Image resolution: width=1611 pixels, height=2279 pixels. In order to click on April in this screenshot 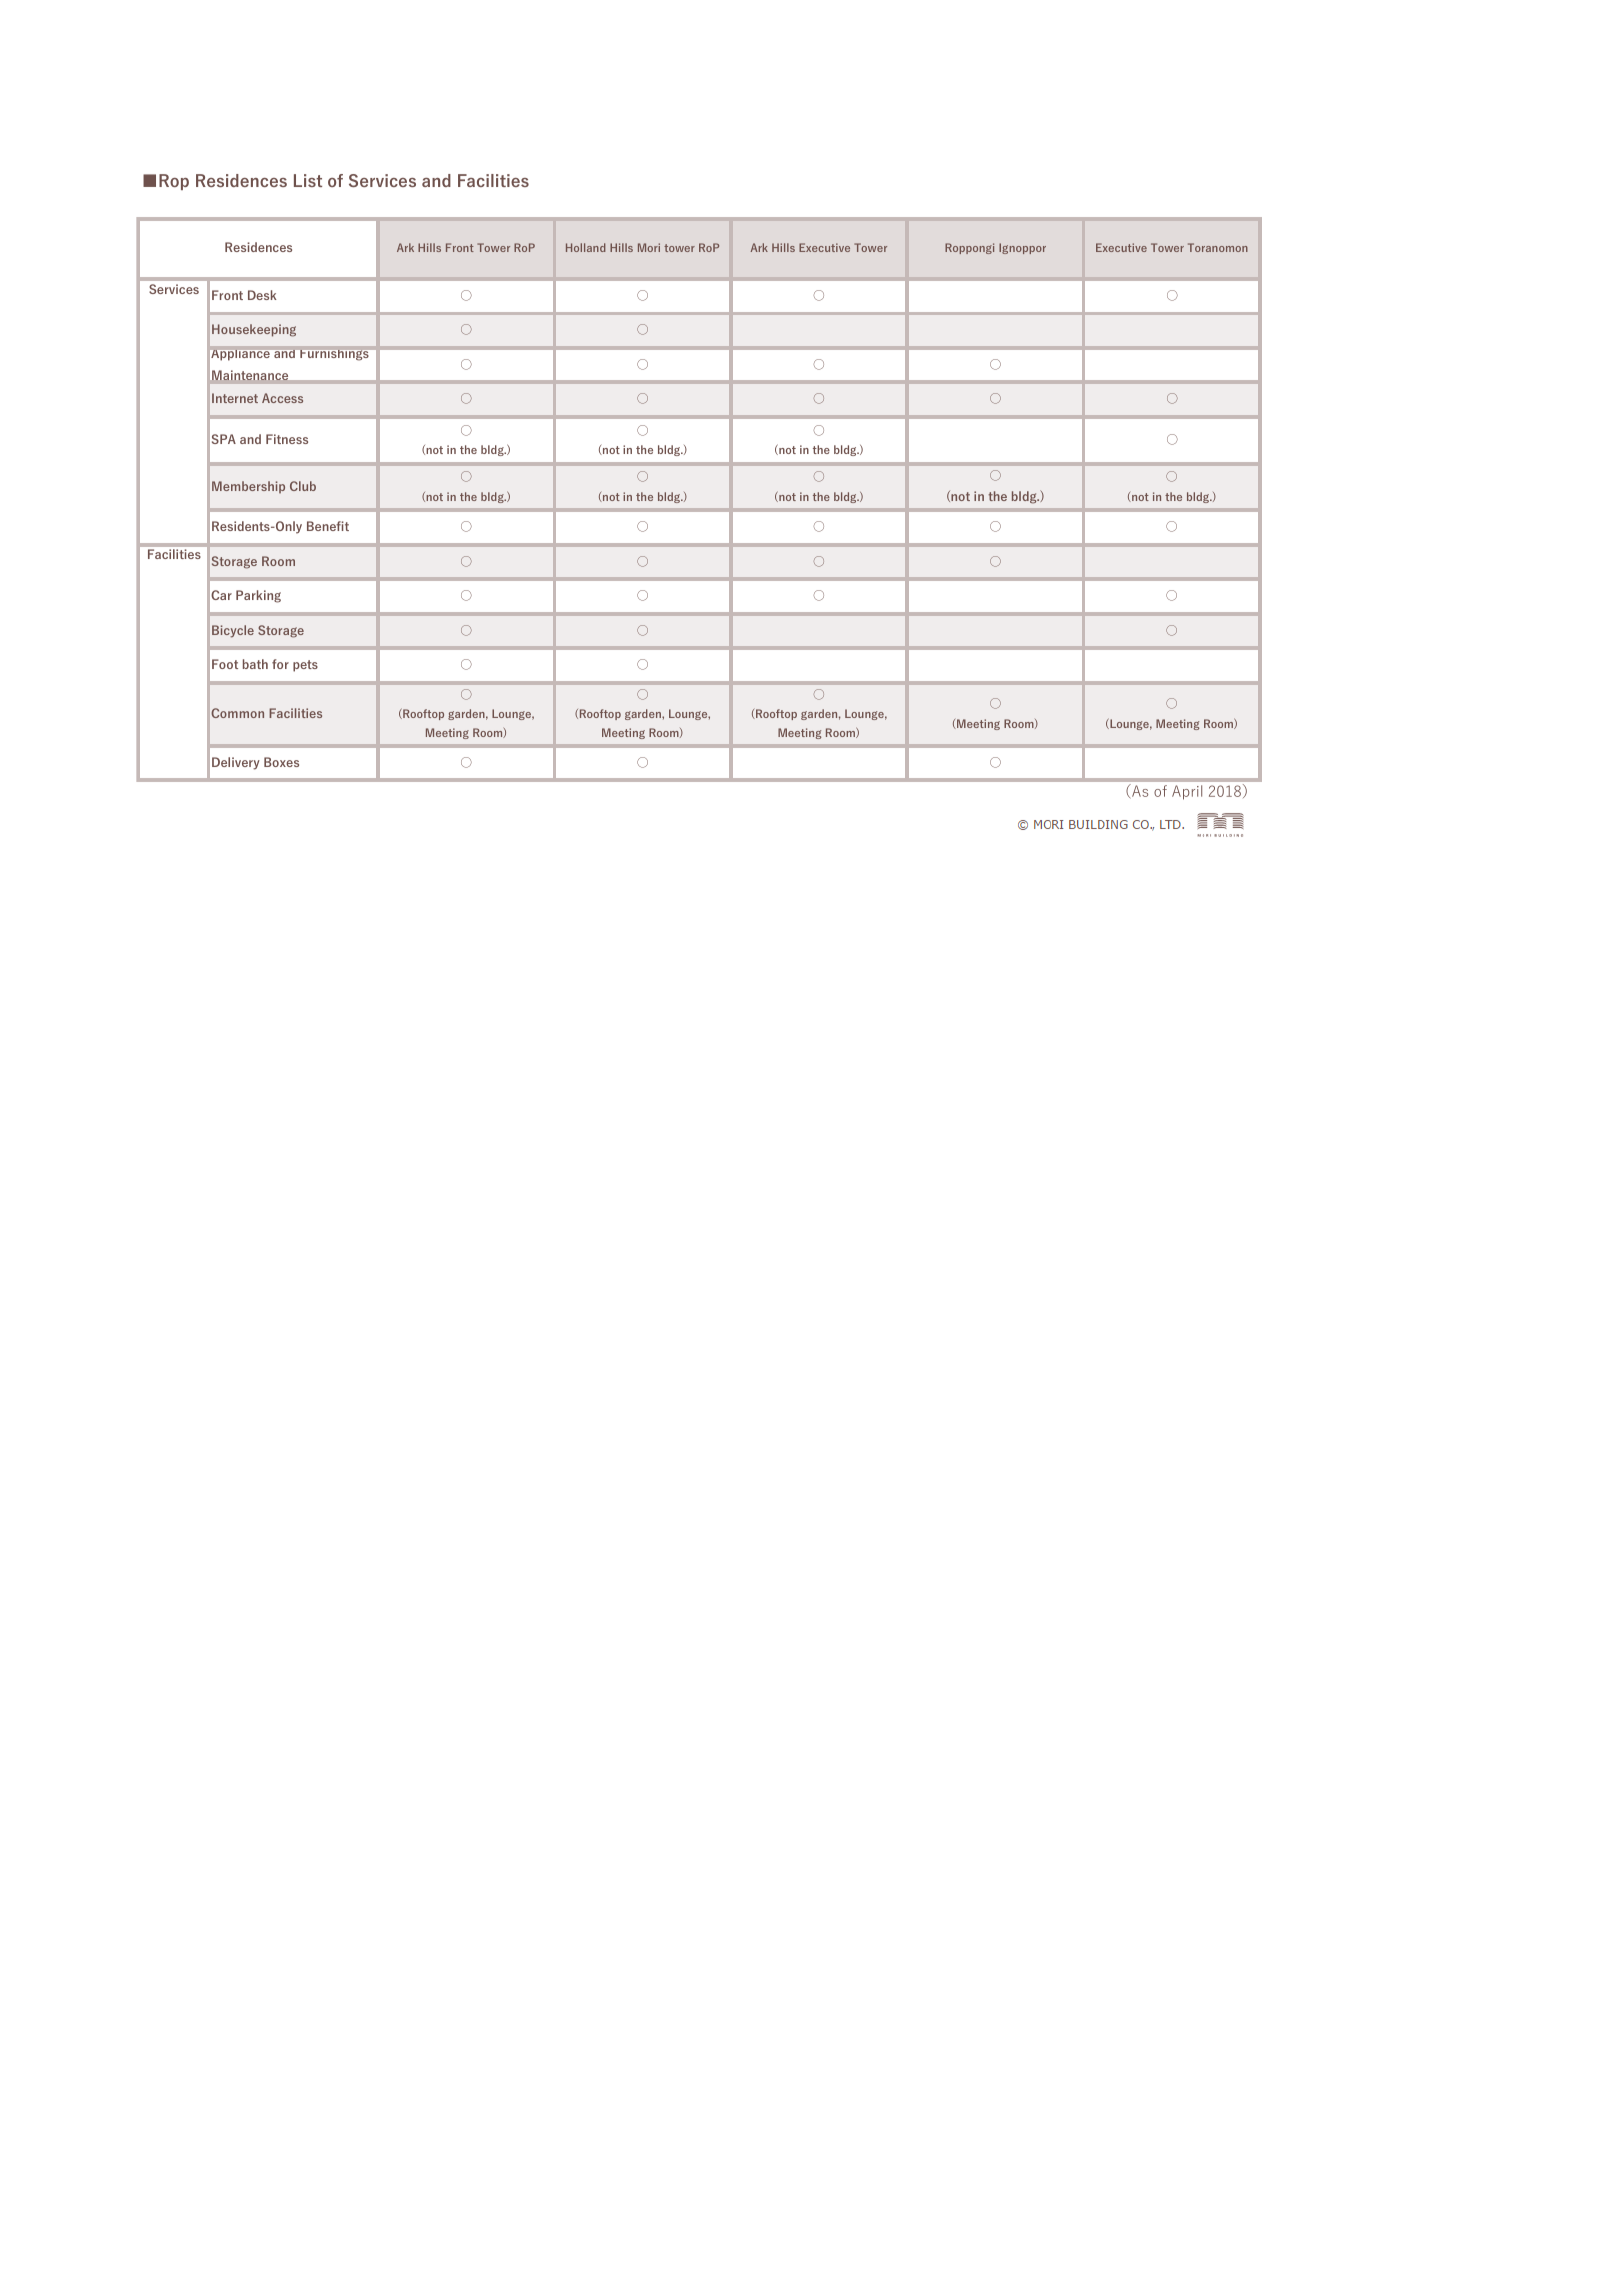, I will do `click(1187, 792)`.
